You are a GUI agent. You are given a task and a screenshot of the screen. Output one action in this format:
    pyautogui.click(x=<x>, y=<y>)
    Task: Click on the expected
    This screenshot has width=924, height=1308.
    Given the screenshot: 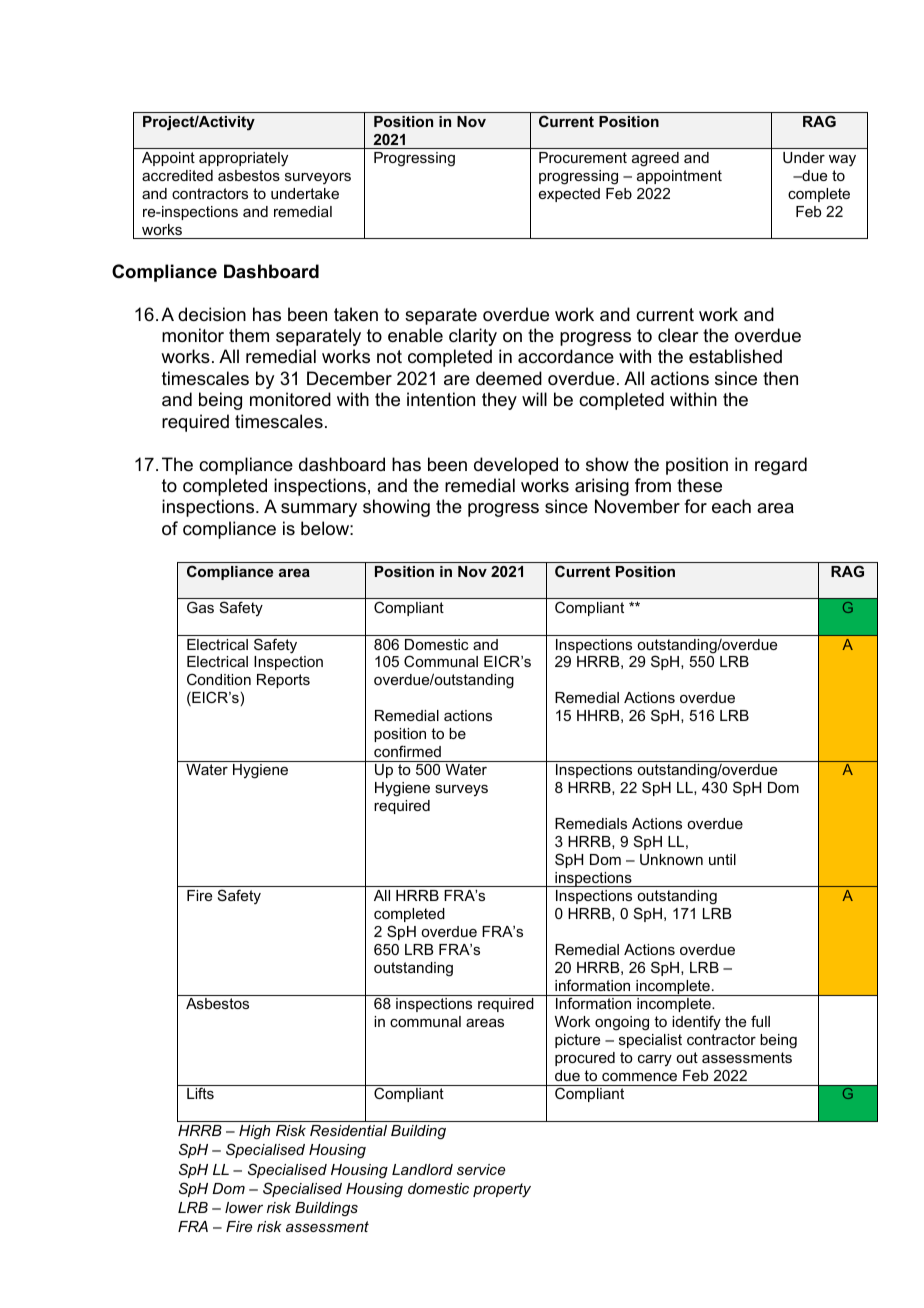 What is the action you would take?
    pyautogui.click(x=569, y=195)
